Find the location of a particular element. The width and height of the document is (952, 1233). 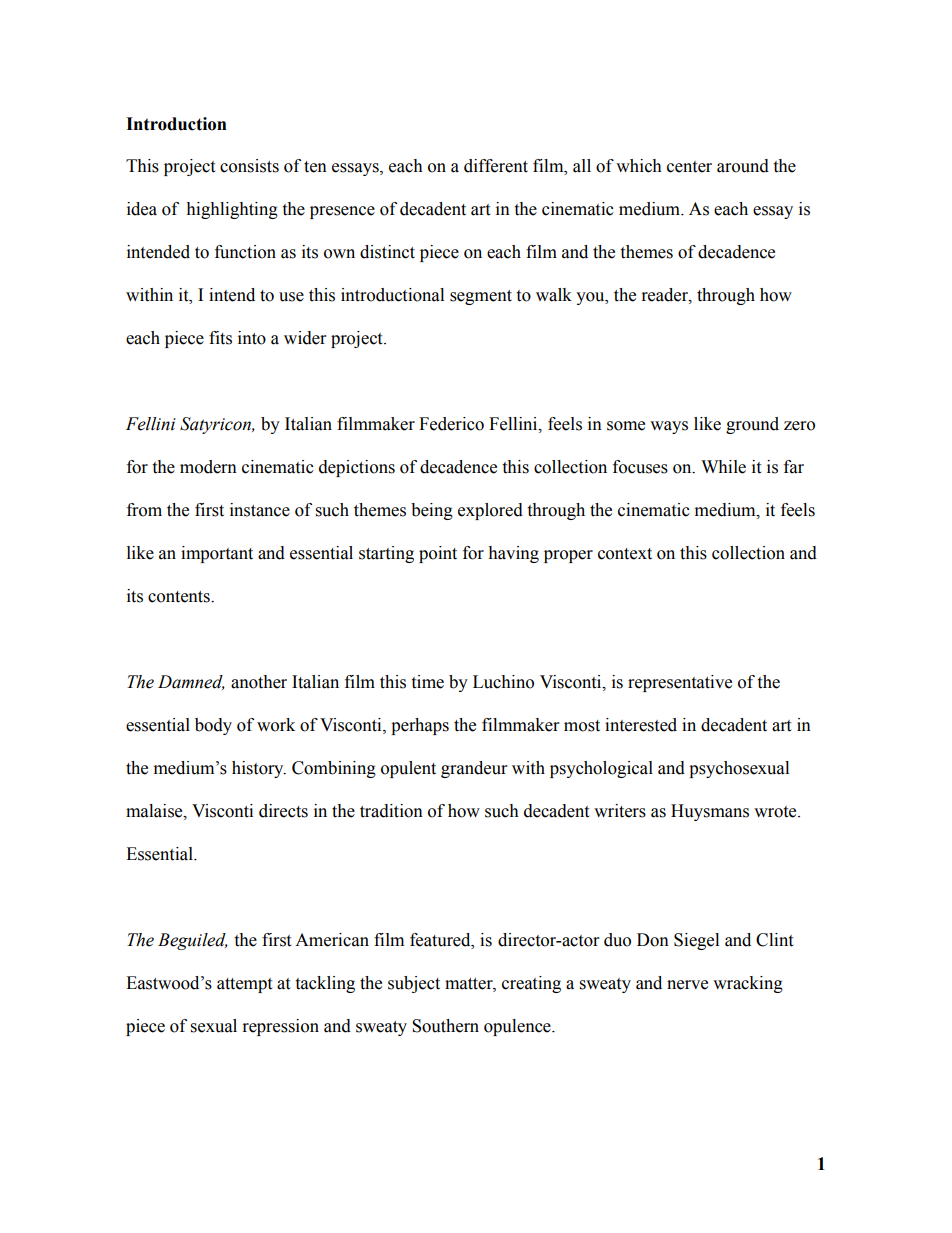

around is located at coordinates (743, 166).
